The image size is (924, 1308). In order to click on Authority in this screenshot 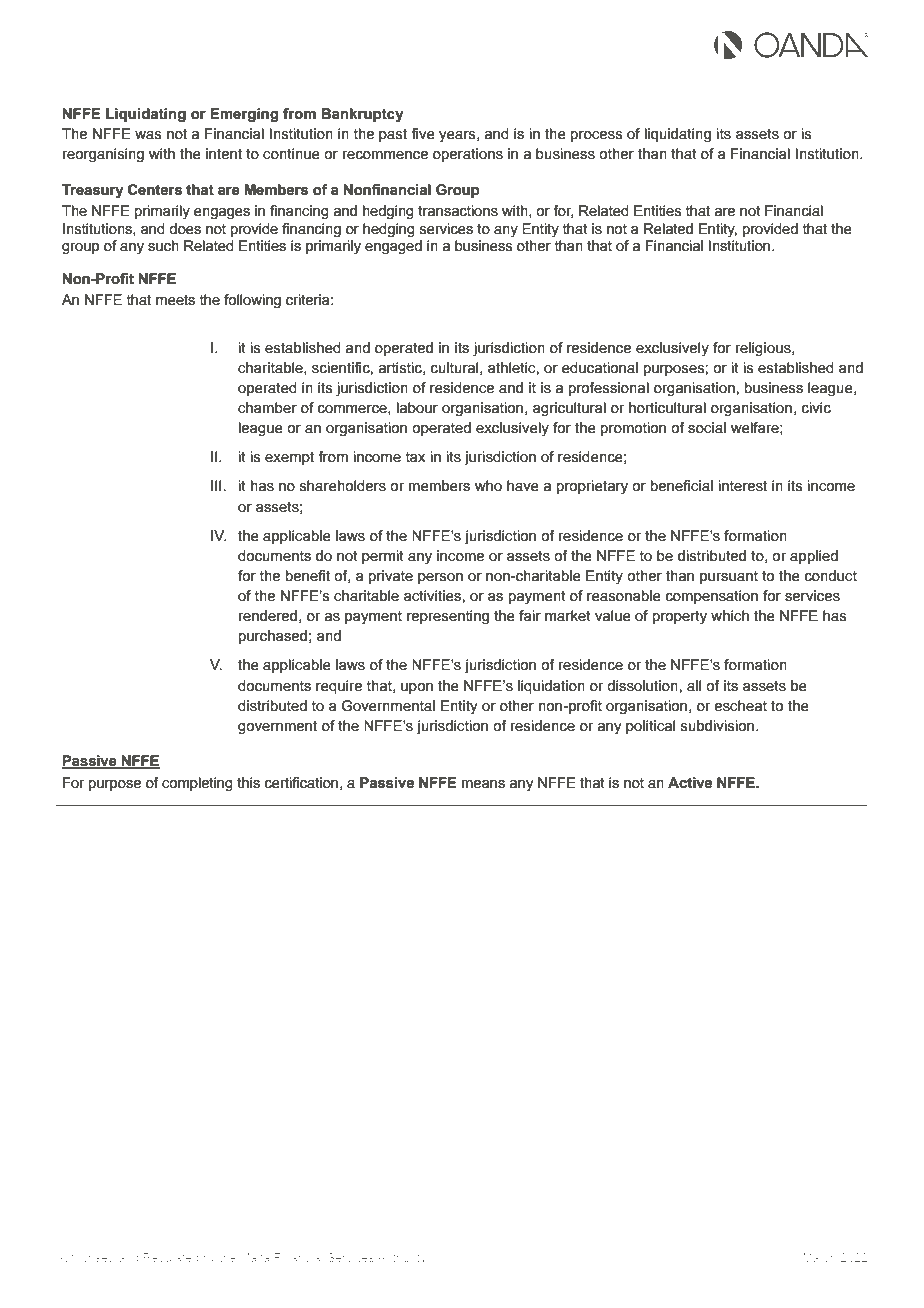, I will do `click(402, 1259)`.
